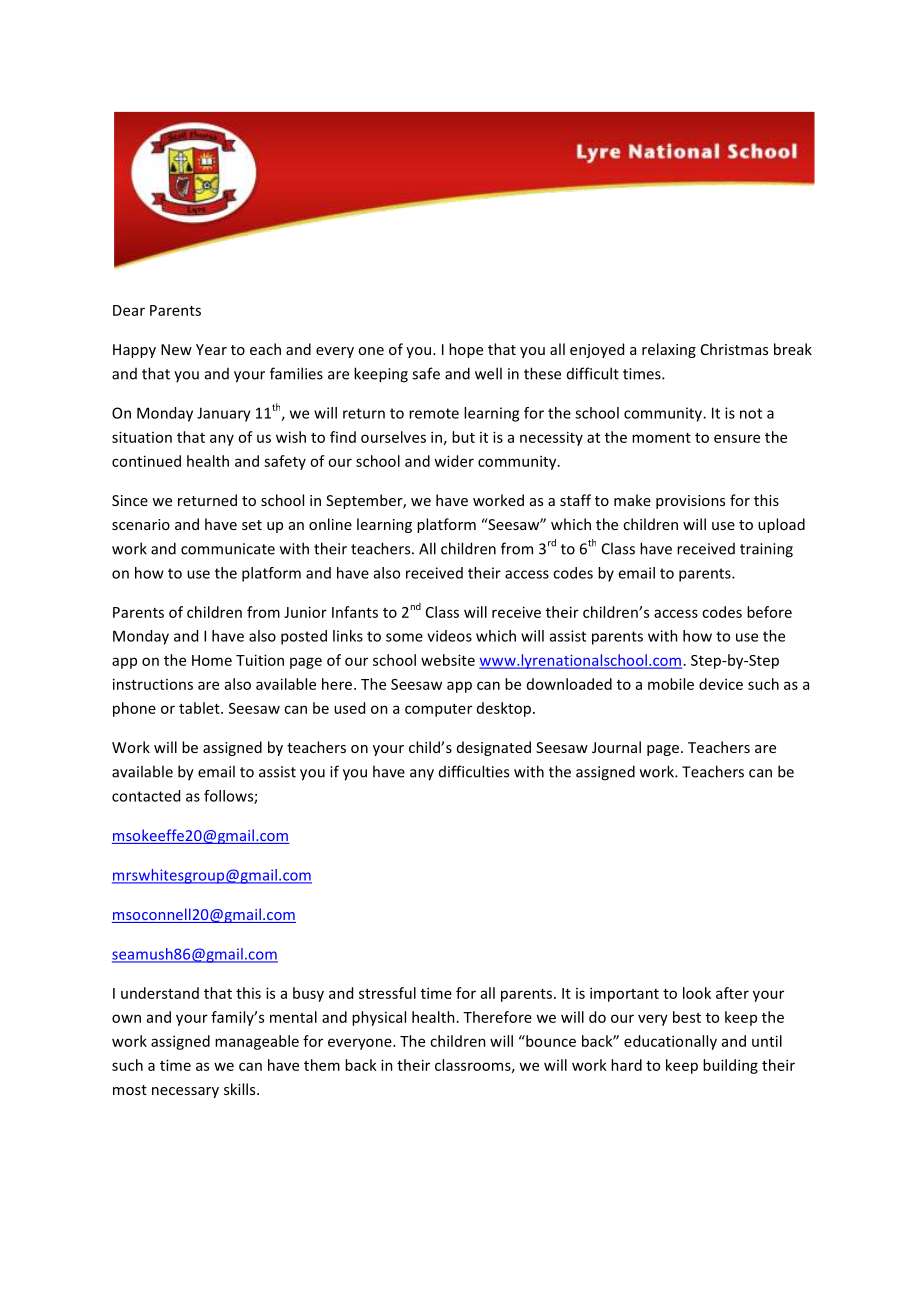 This document has height=1308, width=924. What do you see at coordinates (438, 710) in the document?
I see `computer` at bounding box center [438, 710].
